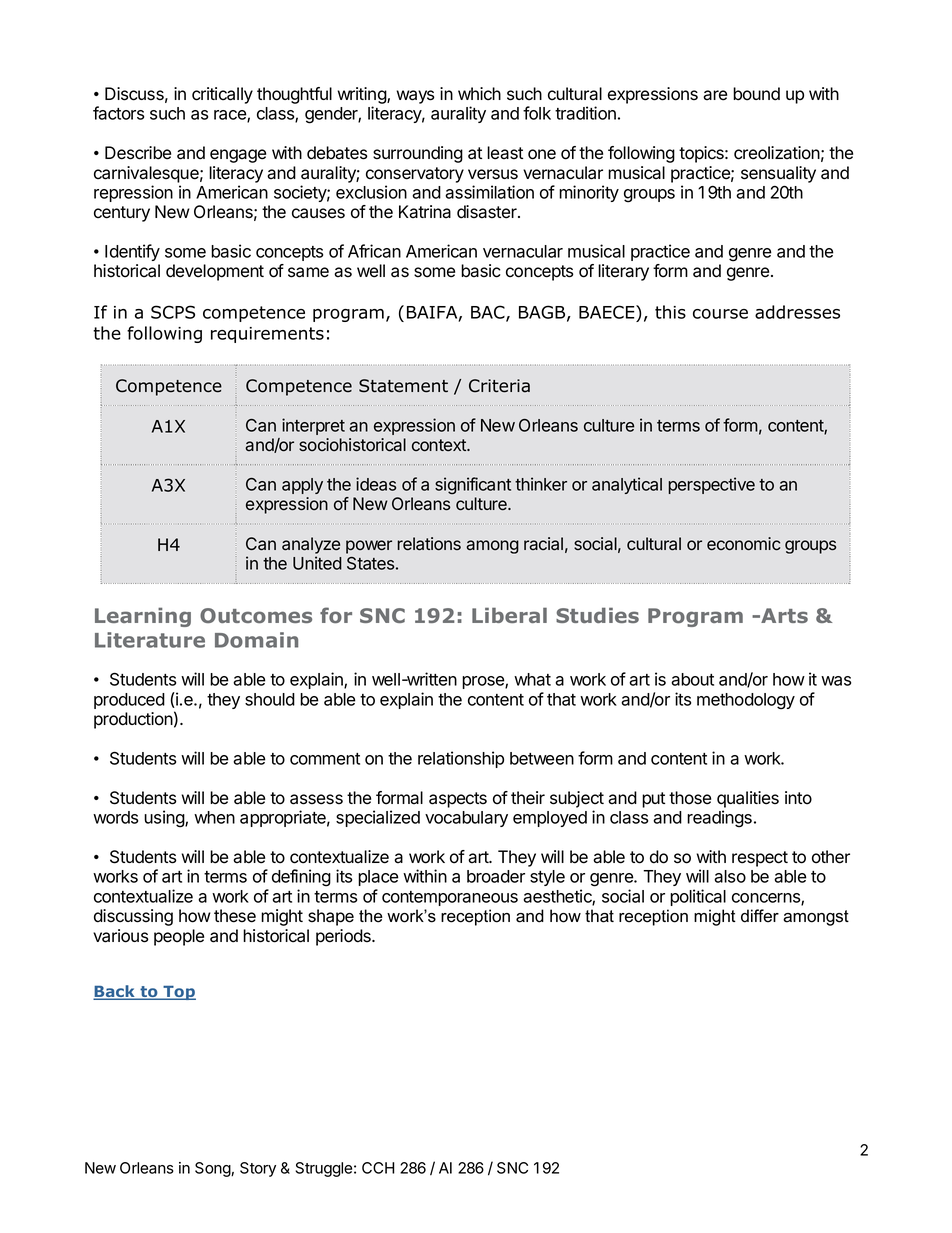  Describe the element at coordinates (231, 116) in the page. I see `race` at that location.
